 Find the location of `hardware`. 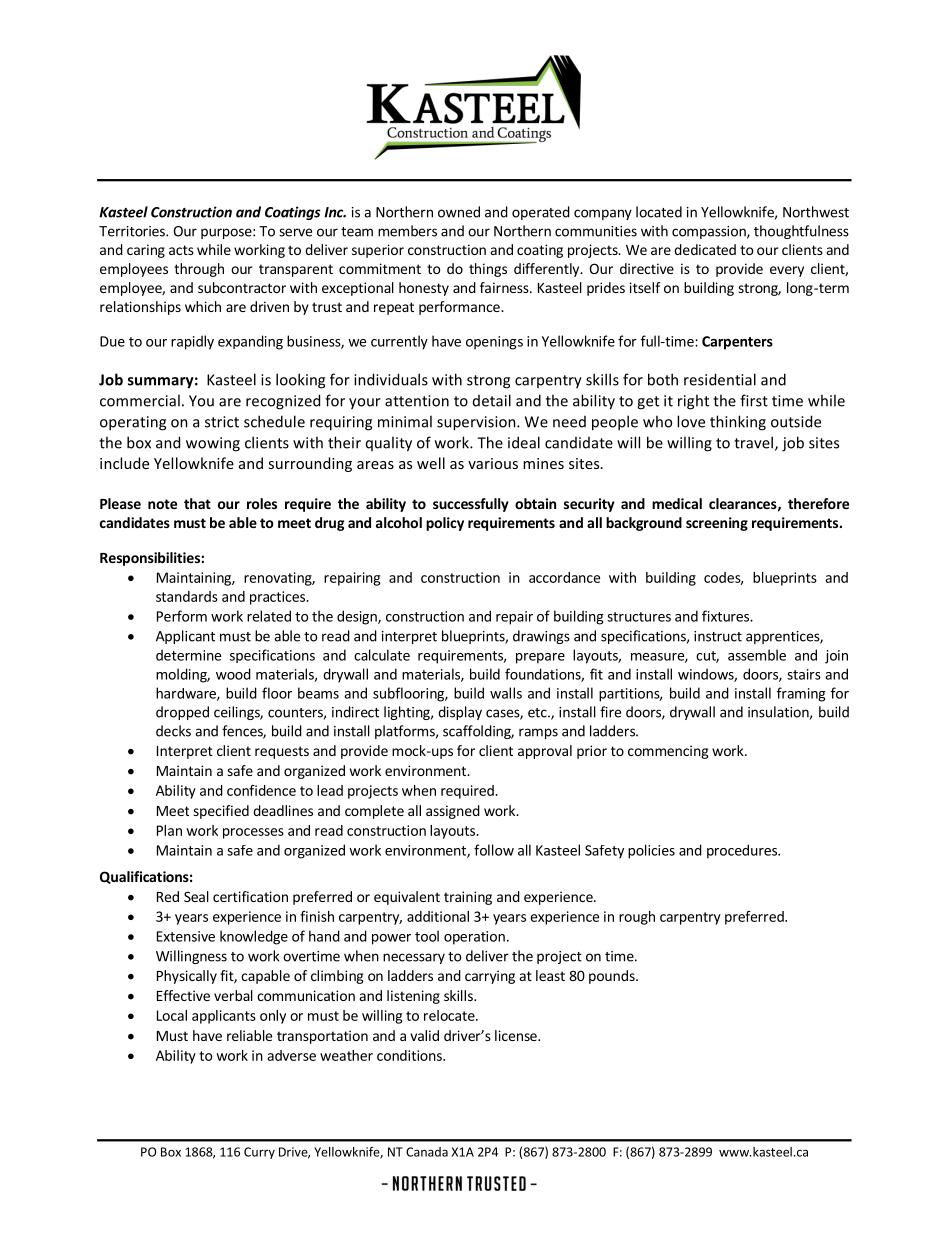

hardware is located at coordinates (187, 694).
